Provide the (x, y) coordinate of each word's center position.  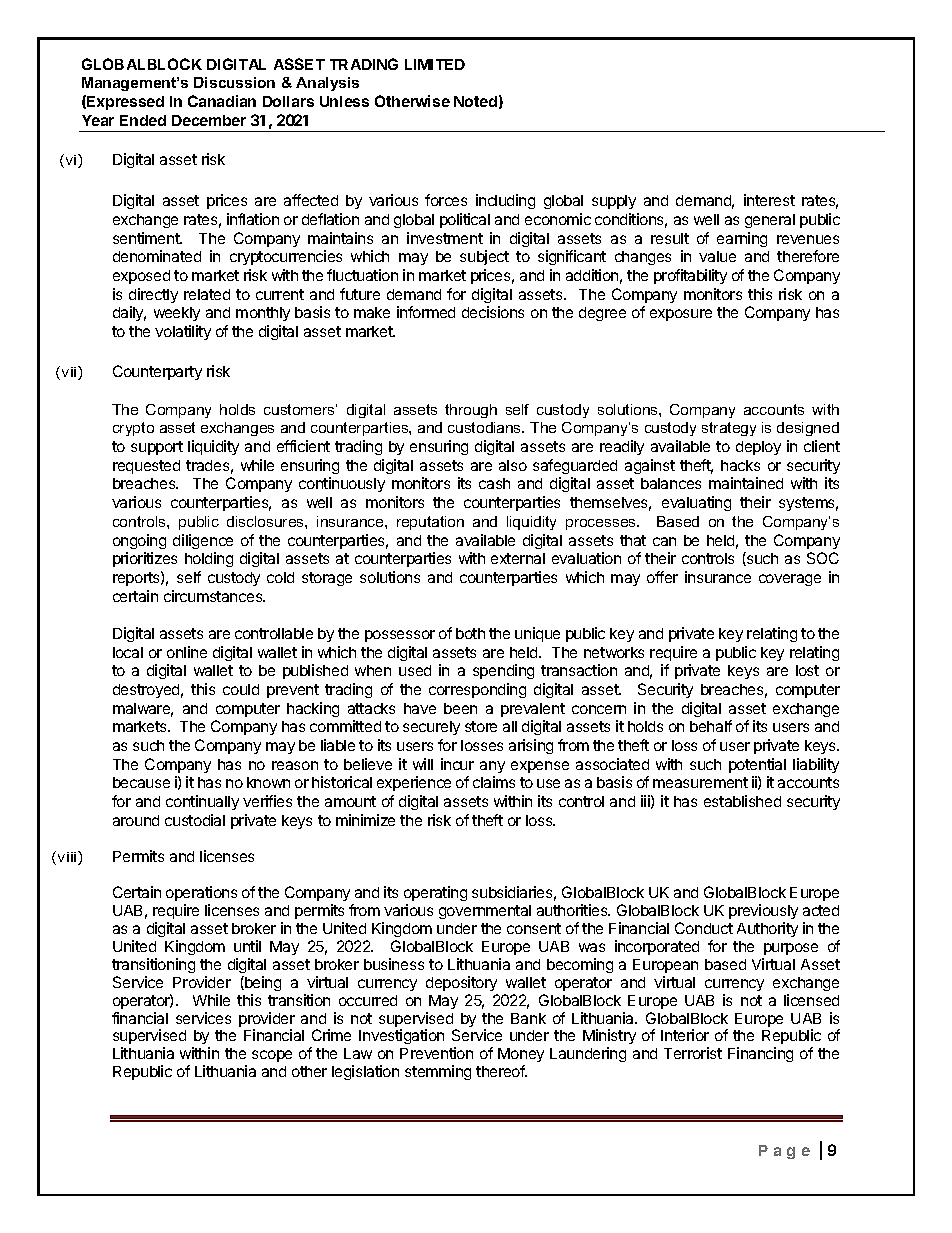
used (415, 670)
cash (494, 483)
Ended (143, 120)
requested (146, 467)
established (742, 801)
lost (807, 670)
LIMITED (435, 64)
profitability (690, 276)
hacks (740, 465)
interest (769, 200)
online (187, 652)
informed (426, 312)
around (136, 820)
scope (272, 1056)
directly (153, 295)
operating (435, 895)
